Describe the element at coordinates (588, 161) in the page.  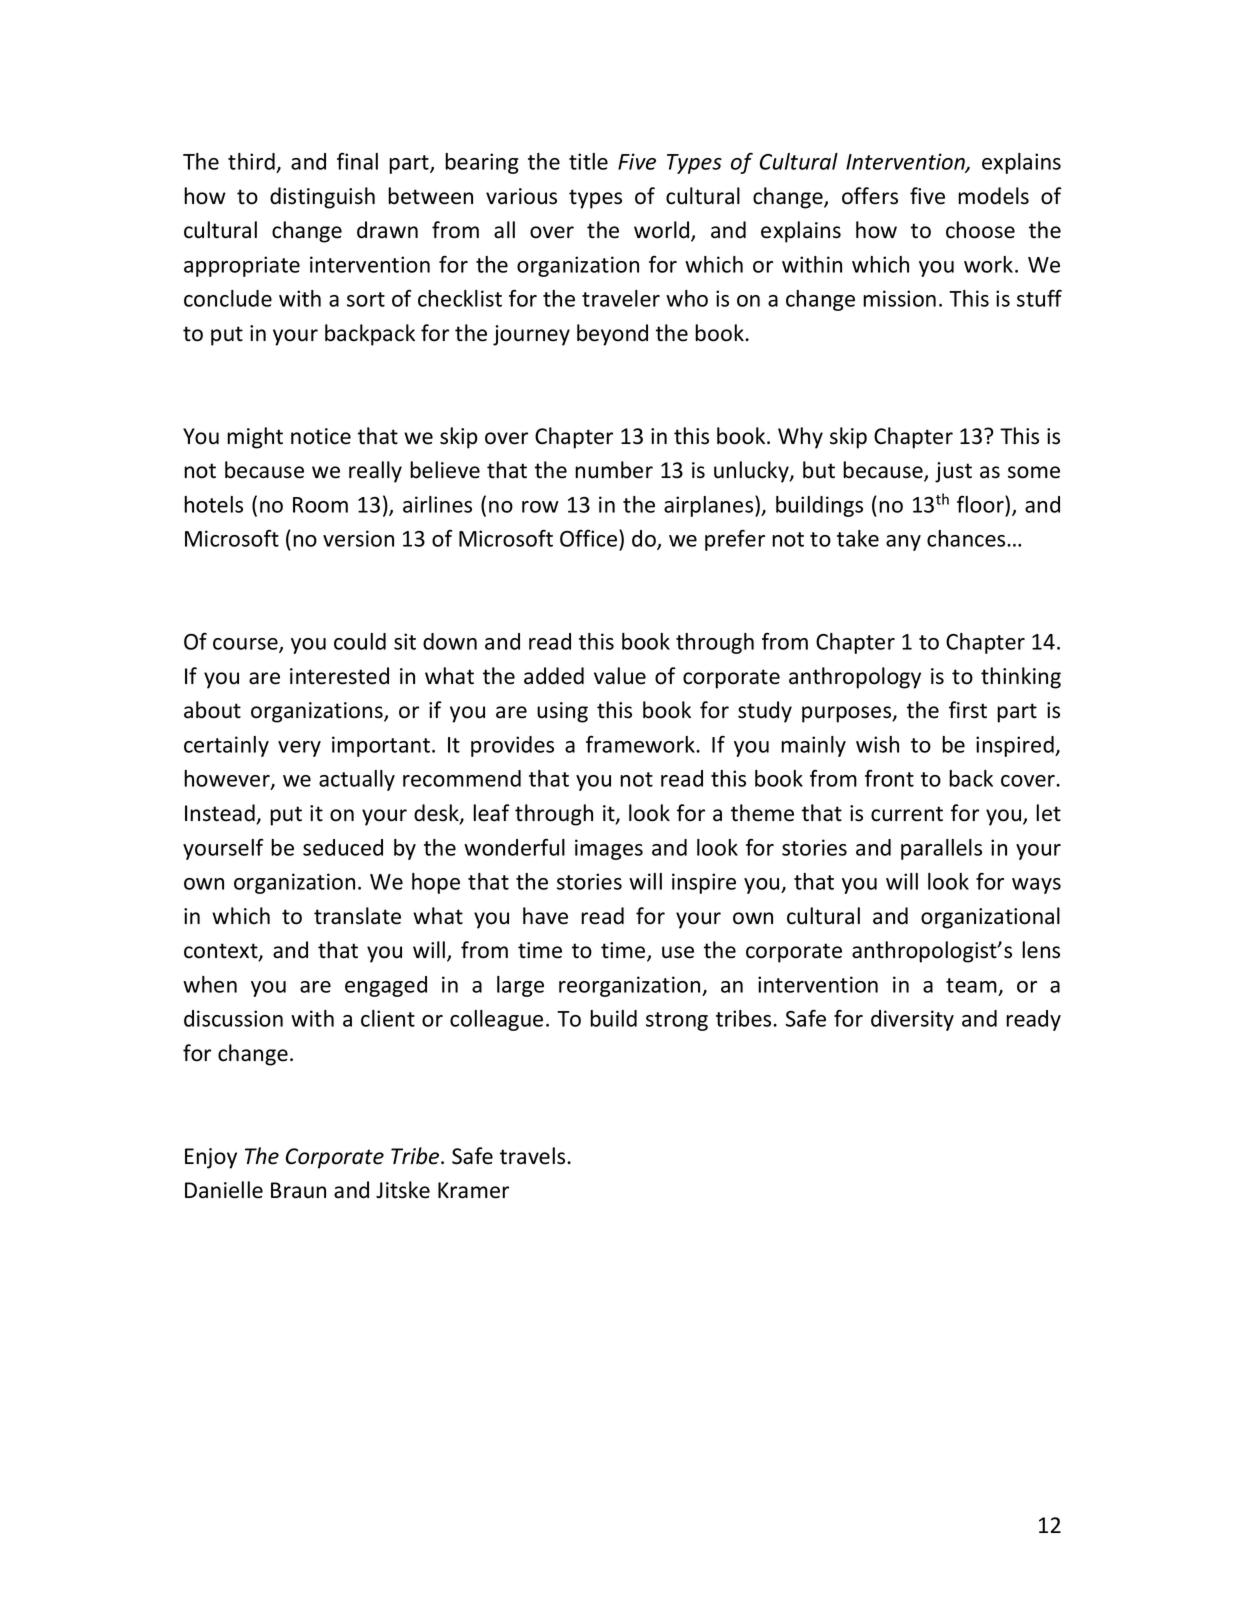
I see `title` at that location.
